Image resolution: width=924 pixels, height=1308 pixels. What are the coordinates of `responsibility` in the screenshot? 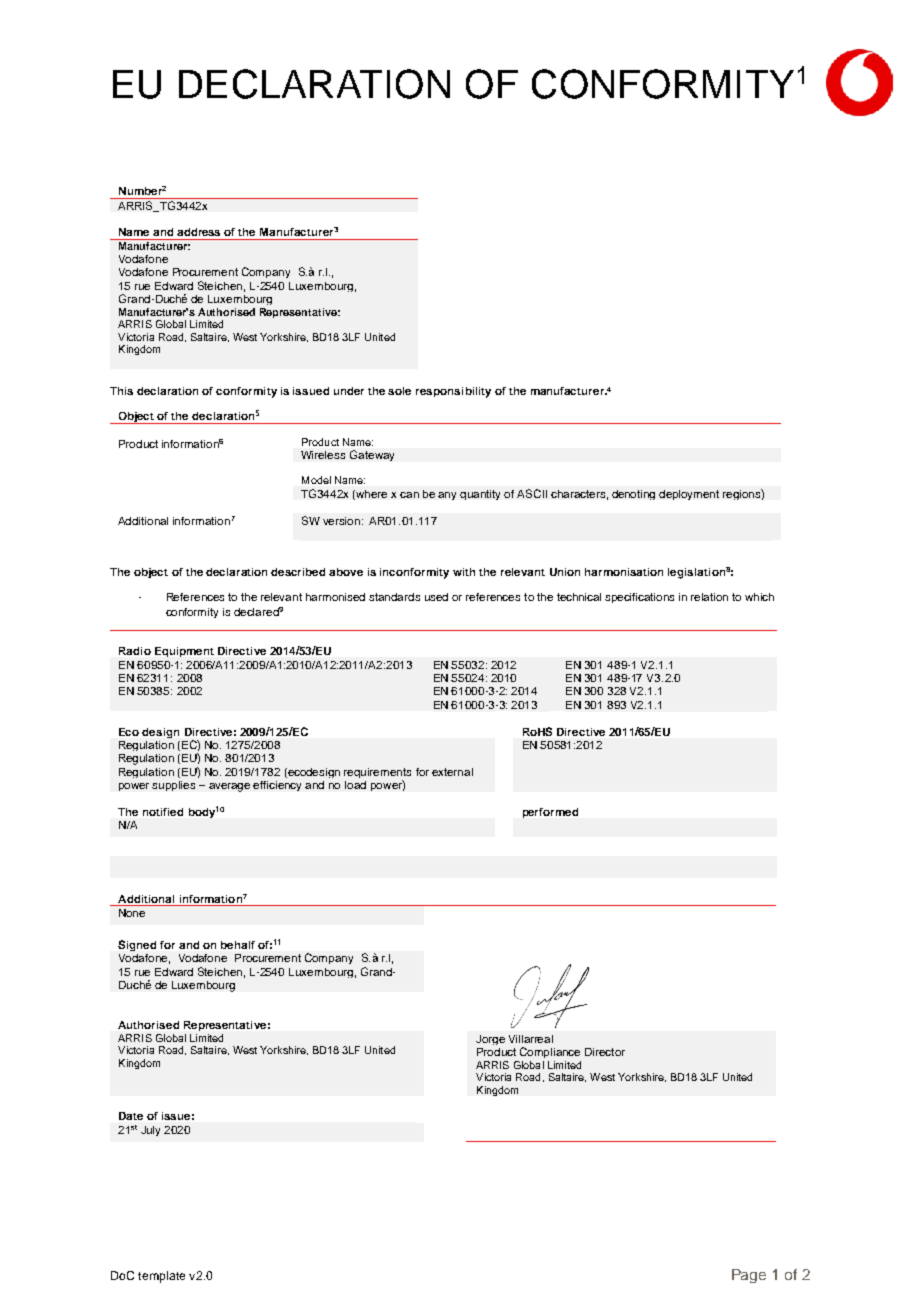 It's located at (453, 392).
